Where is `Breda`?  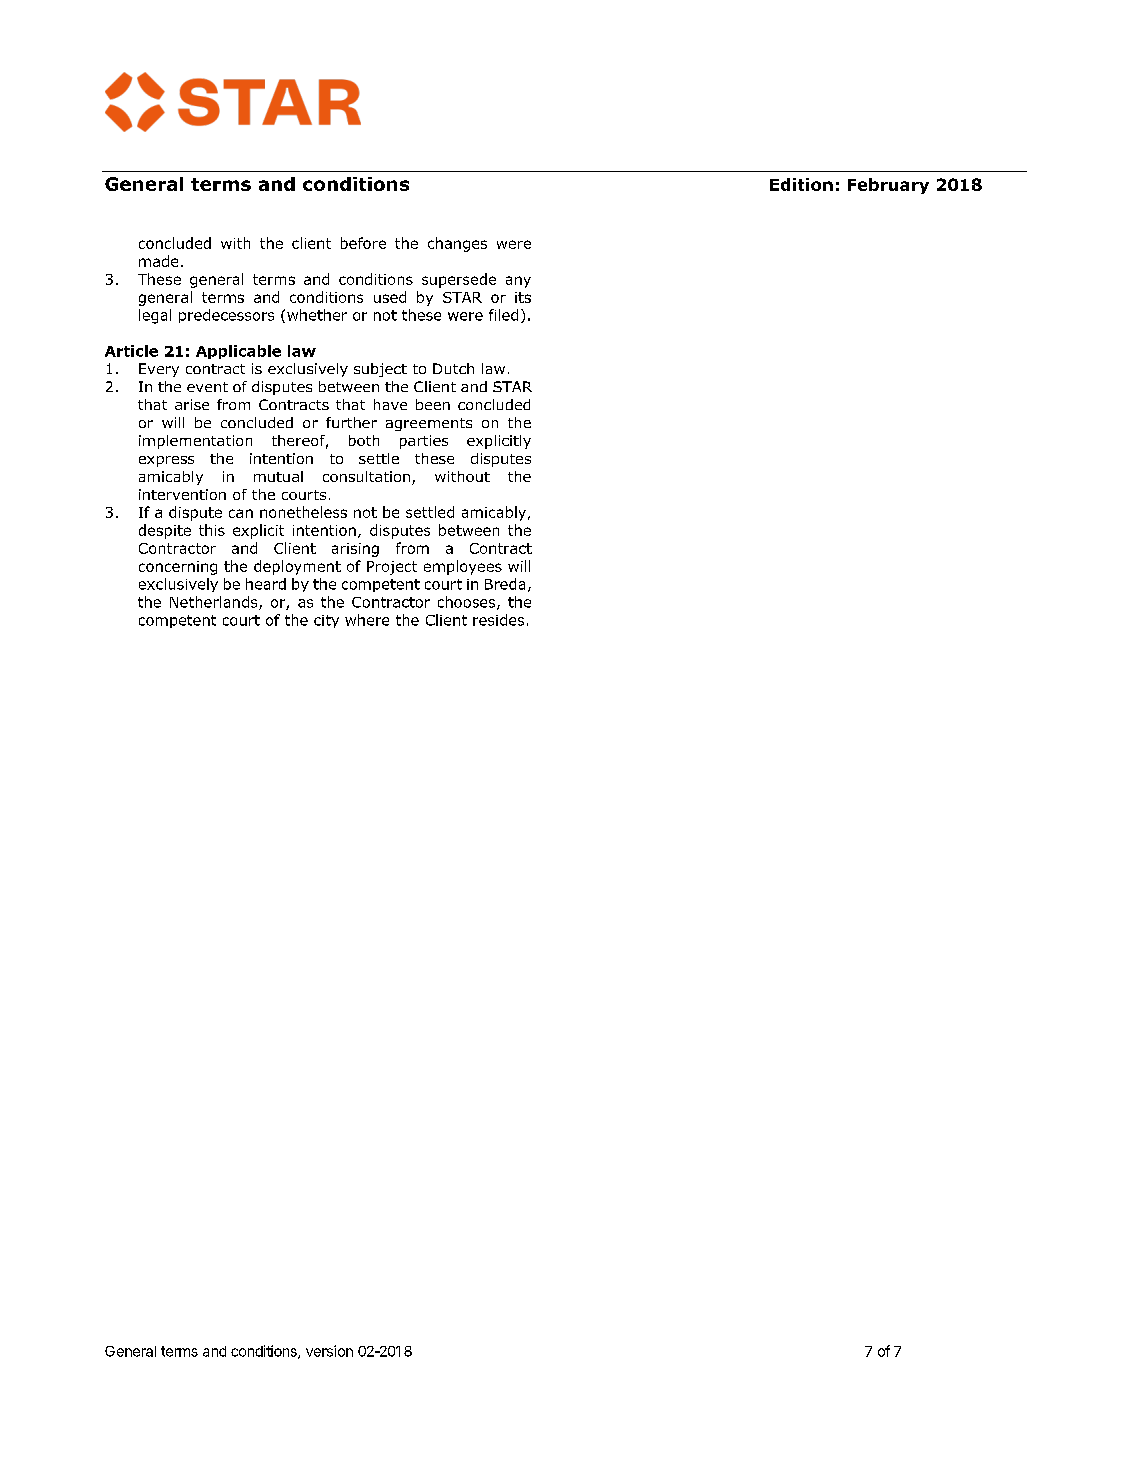
Breda is located at coordinates (505, 584).
